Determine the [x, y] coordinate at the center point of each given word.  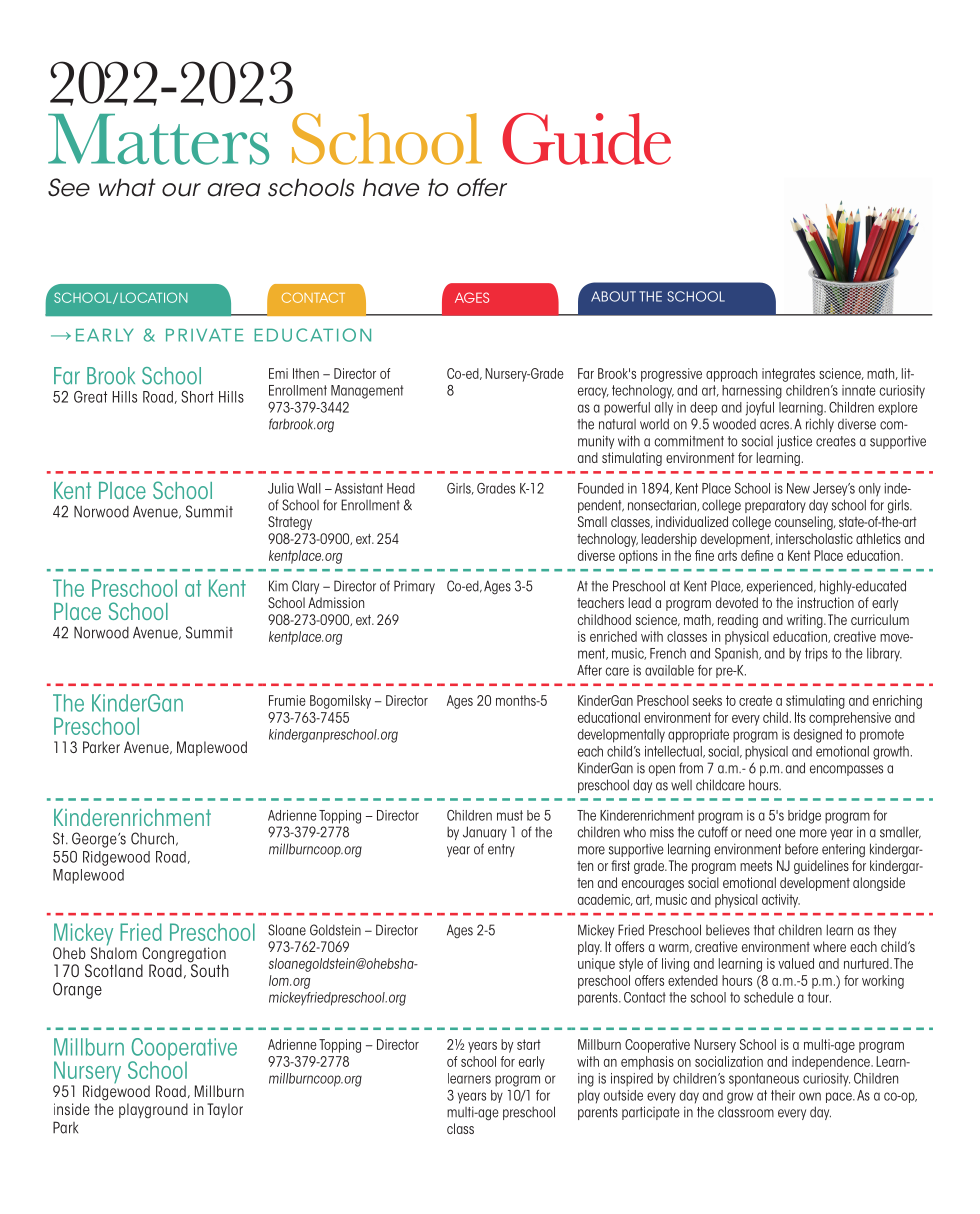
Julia [281, 488]
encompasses [846, 770]
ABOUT [613, 296]
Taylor [225, 1110]
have [391, 187]
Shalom [114, 952]
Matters [158, 139]
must [510, 815]
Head [401, 488]
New [798, 488]
